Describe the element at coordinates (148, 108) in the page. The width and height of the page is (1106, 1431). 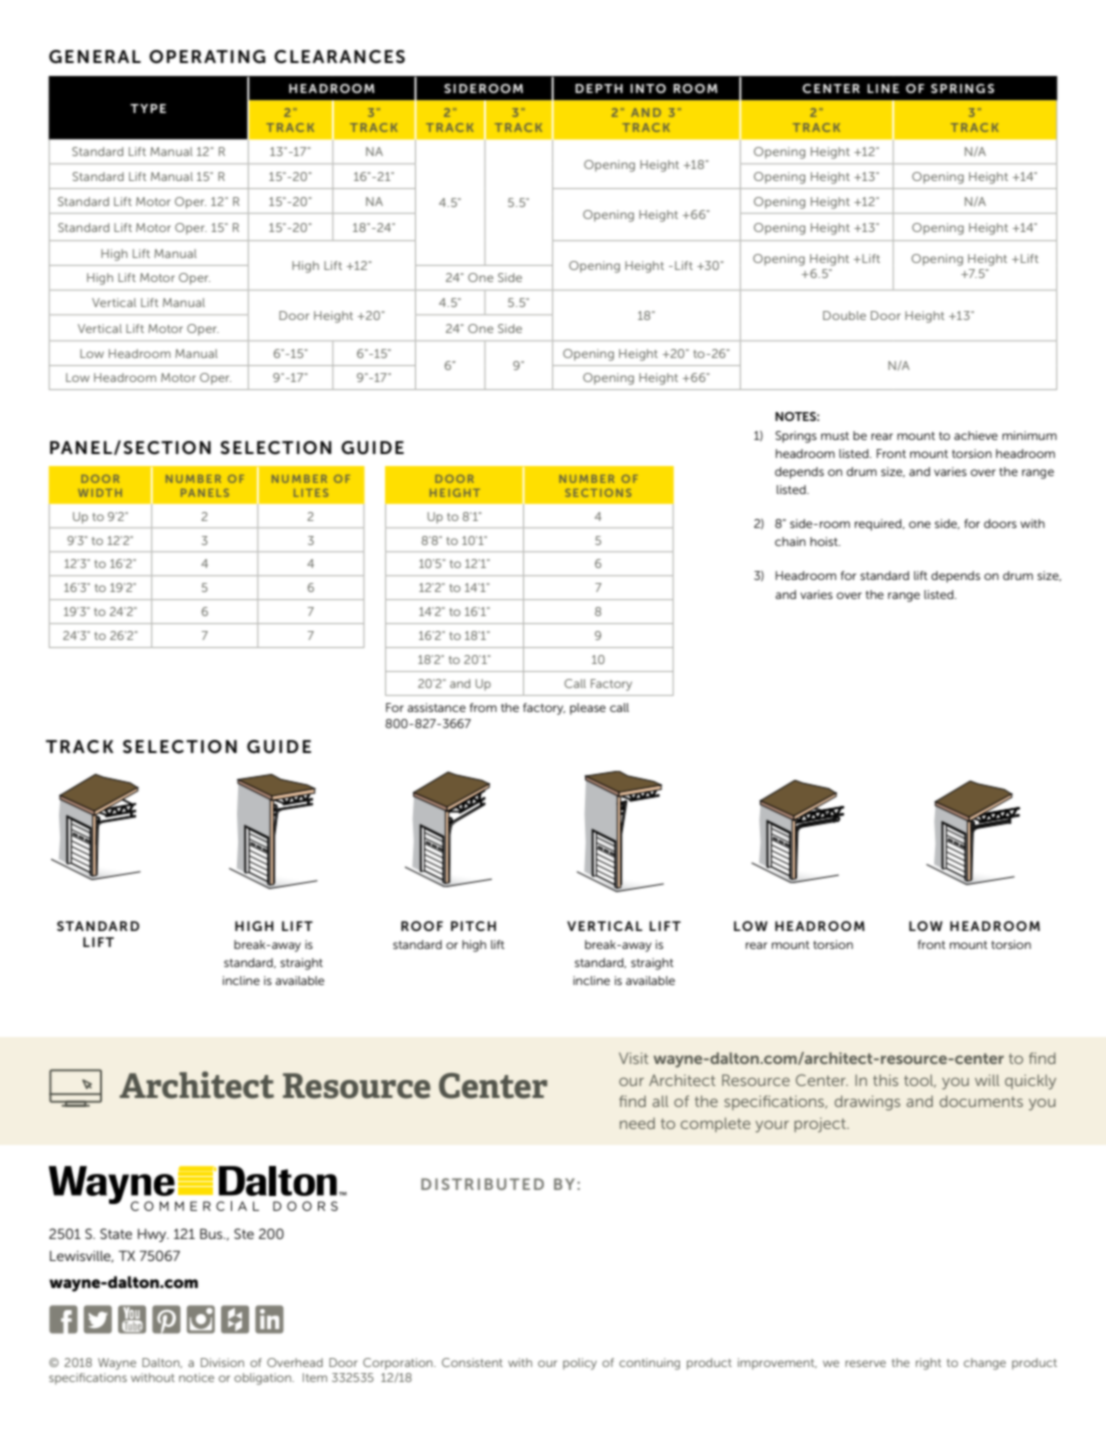
I see `TYPE` at that location.
